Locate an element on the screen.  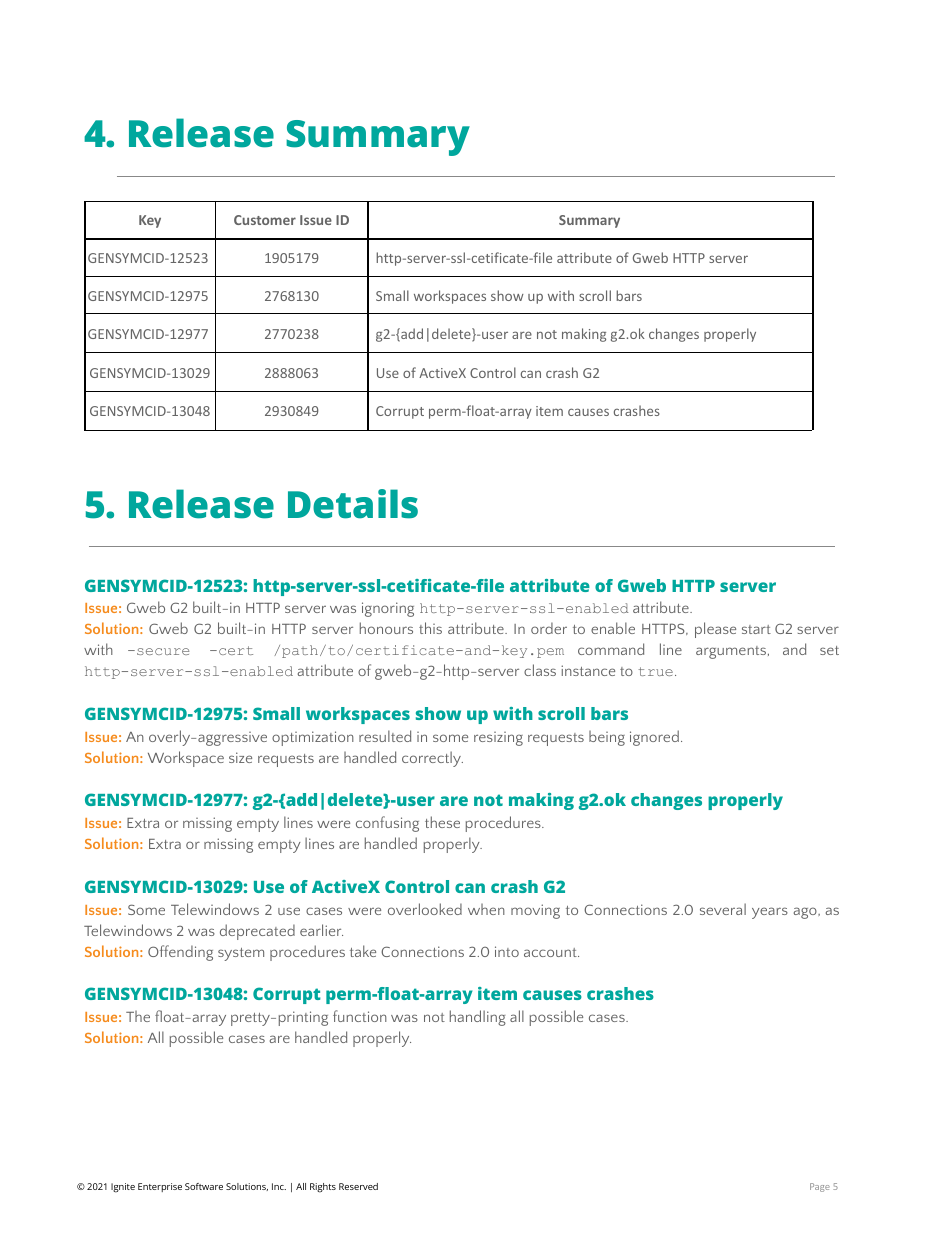
size is located at coordinates (240, 757).
